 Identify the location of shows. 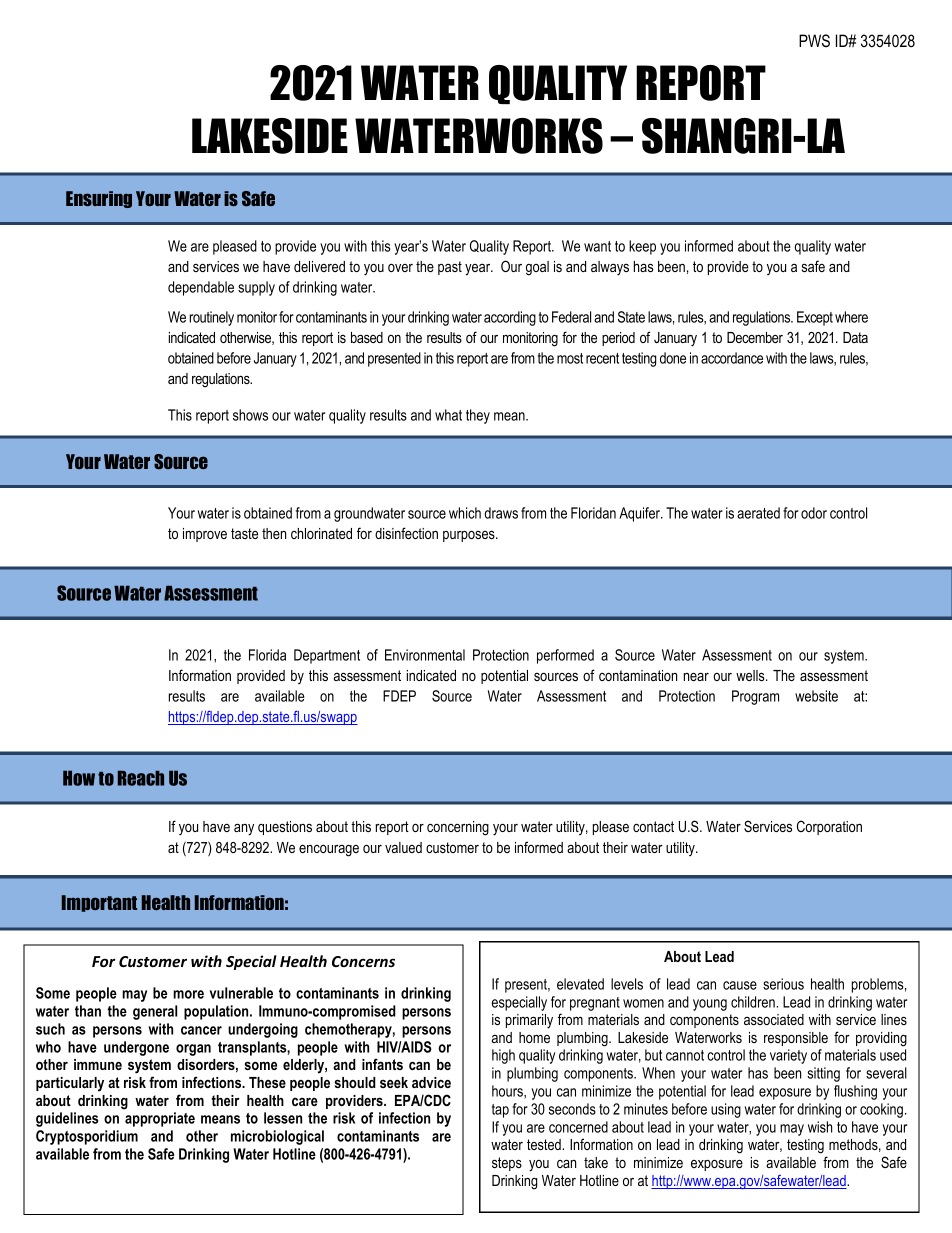
(250, 415).
